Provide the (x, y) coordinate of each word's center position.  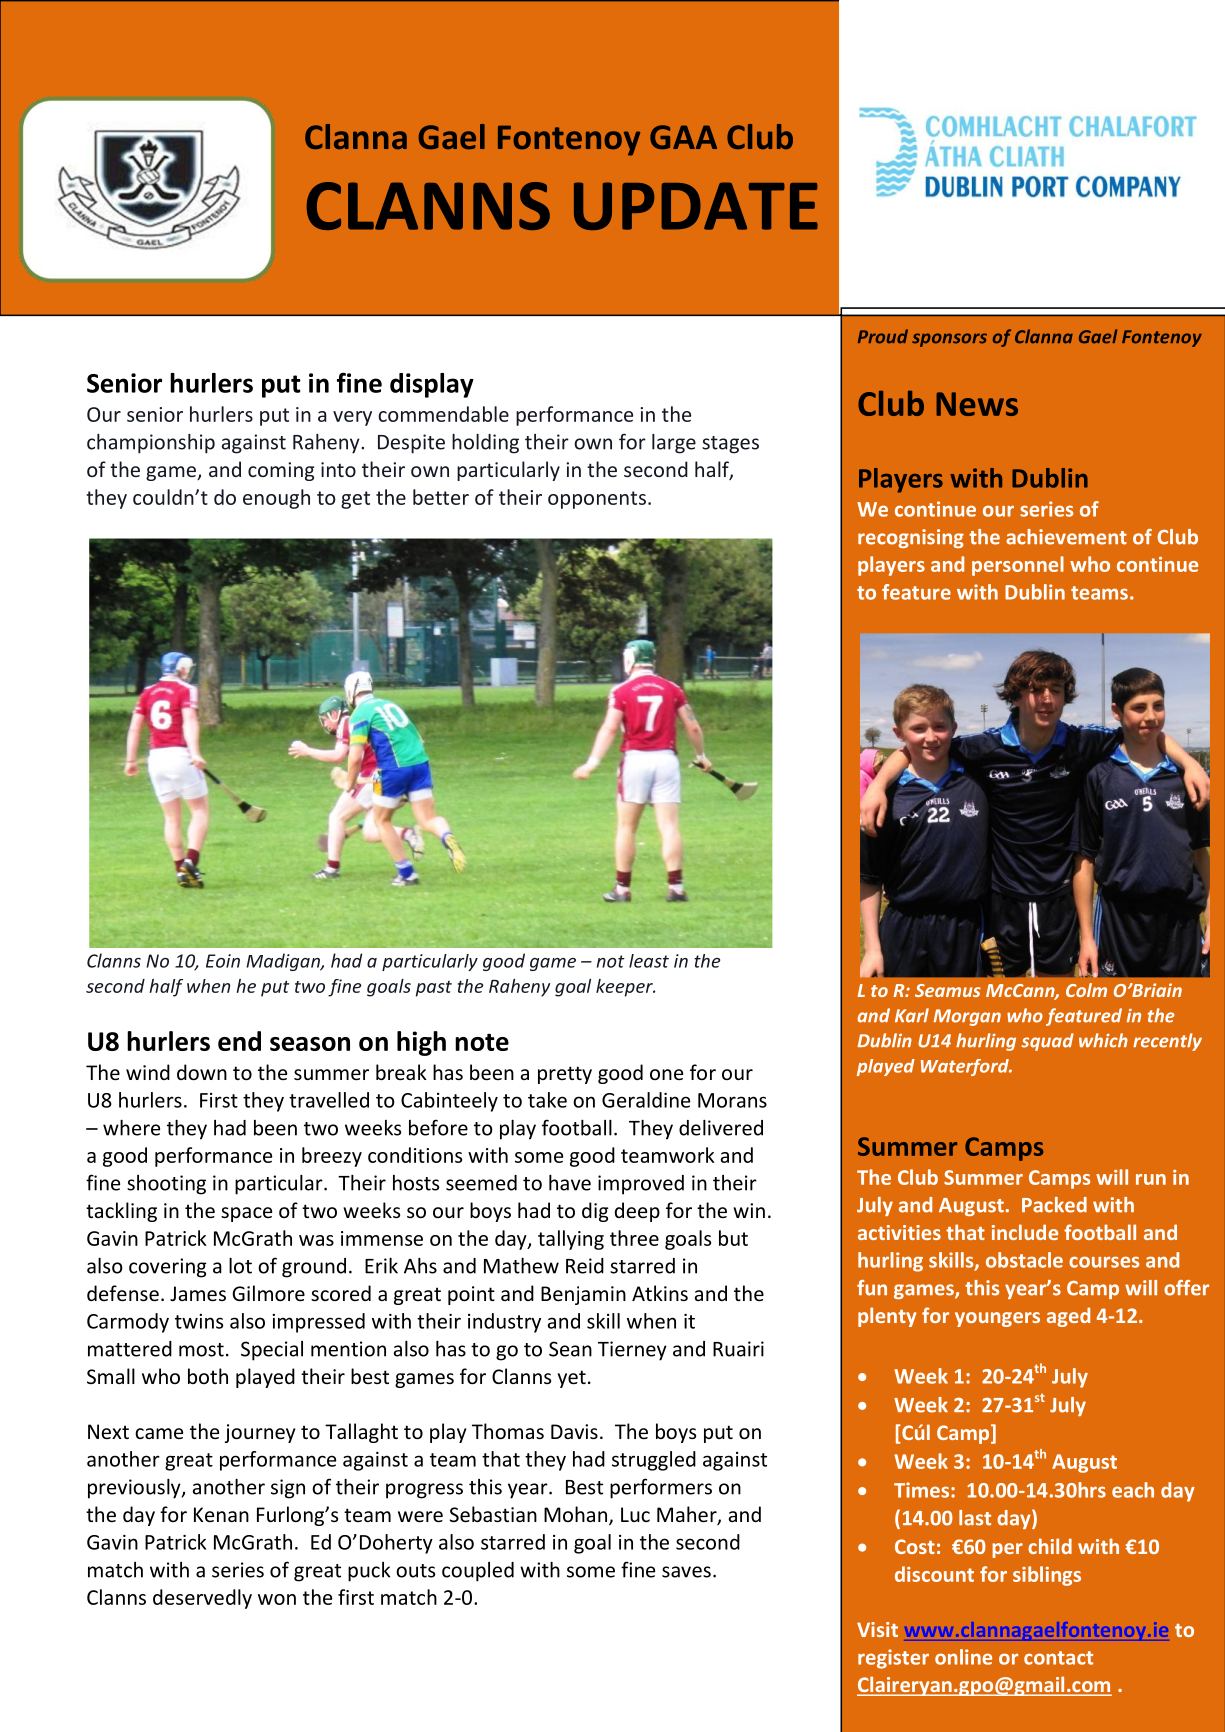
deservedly (202, 1599)
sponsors (949, 340)
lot (240, 1266)
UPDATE (696, 206)
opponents (597, 500)
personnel (1018, 566)
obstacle (1024, 1260)
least (649, 961)
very (352, 418)
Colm (1086, 990)
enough (276, 499)
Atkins (660, 1293)
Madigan (284, 962)
